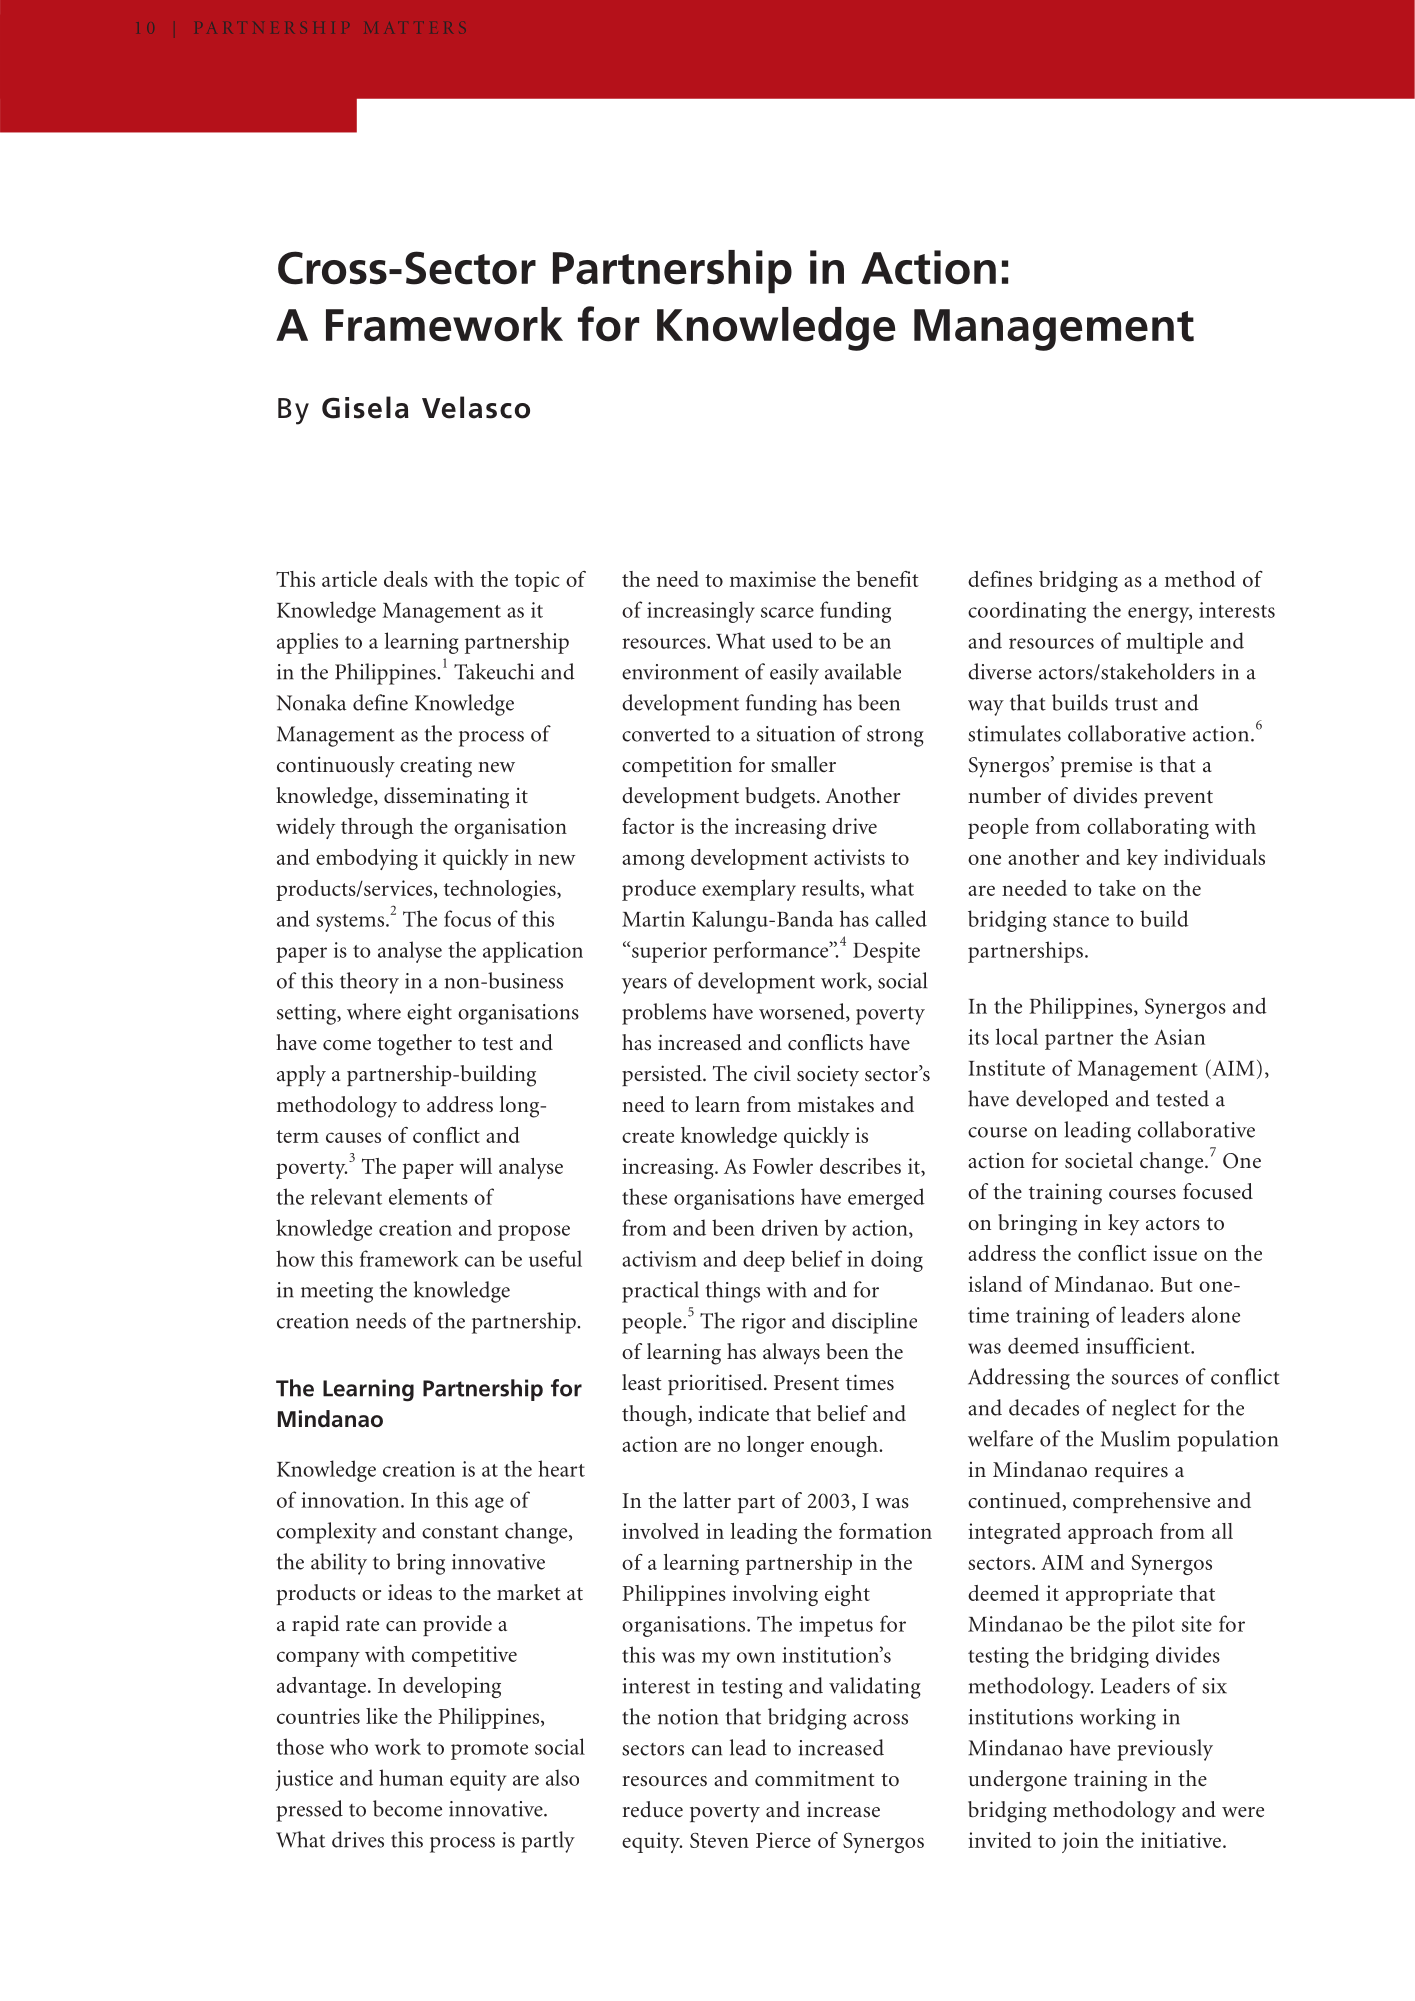 This image has height=2001, width=1415. Describe the element at coordinates (1179, 1037) in the image. I see `Asian` at that location.
